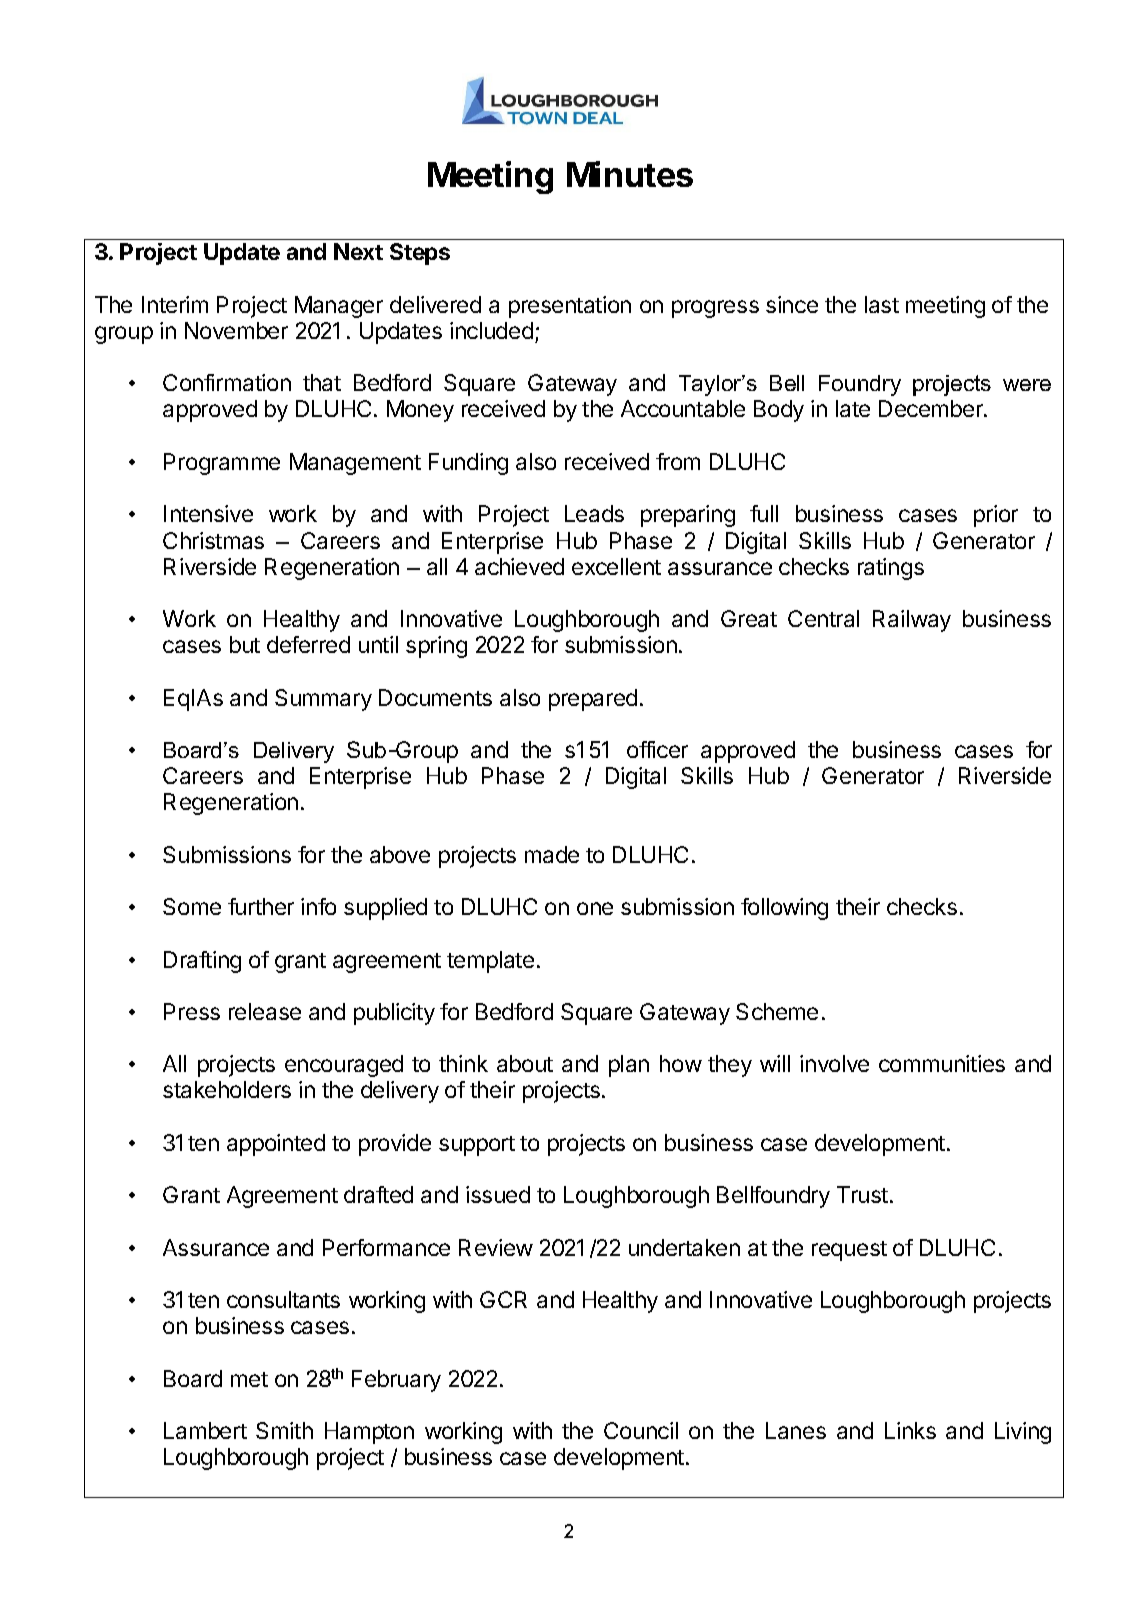 This screenshot has height=1598, width=1130. What do you see at coordinates (358, 251) in the screenshot?
I see `Next` at bounding box center [358, 251].
